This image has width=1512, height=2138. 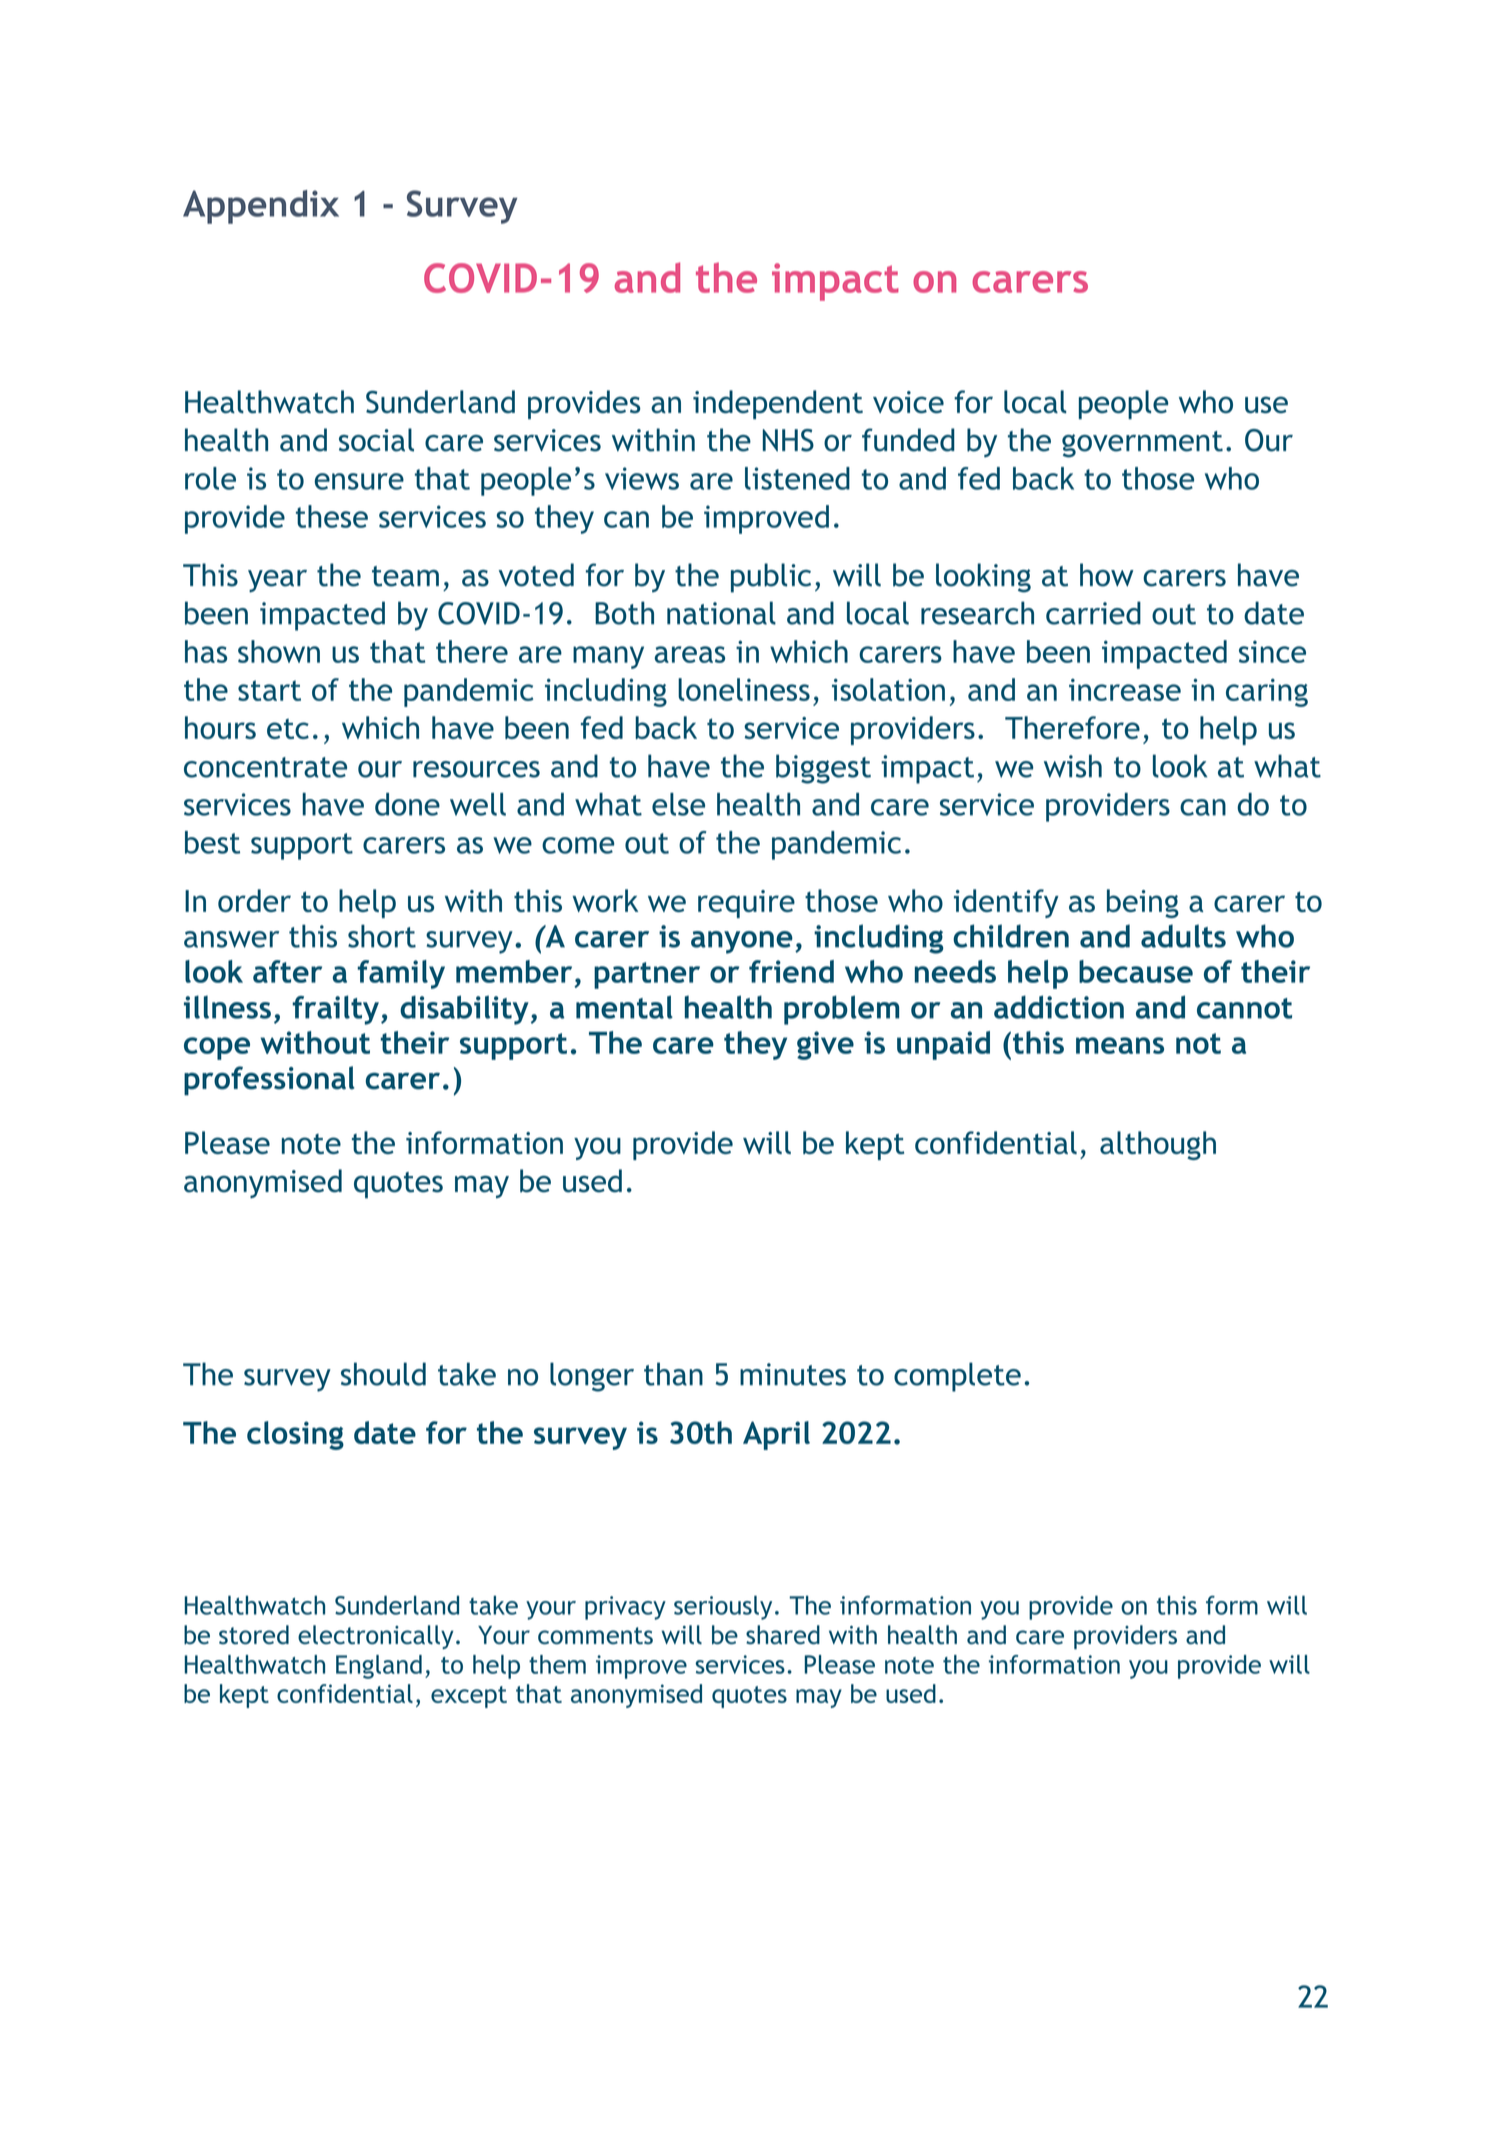 What do you see at coordinates (376, 1637) in the image?
I see `electronically` at bounding box center [376, 1637].
